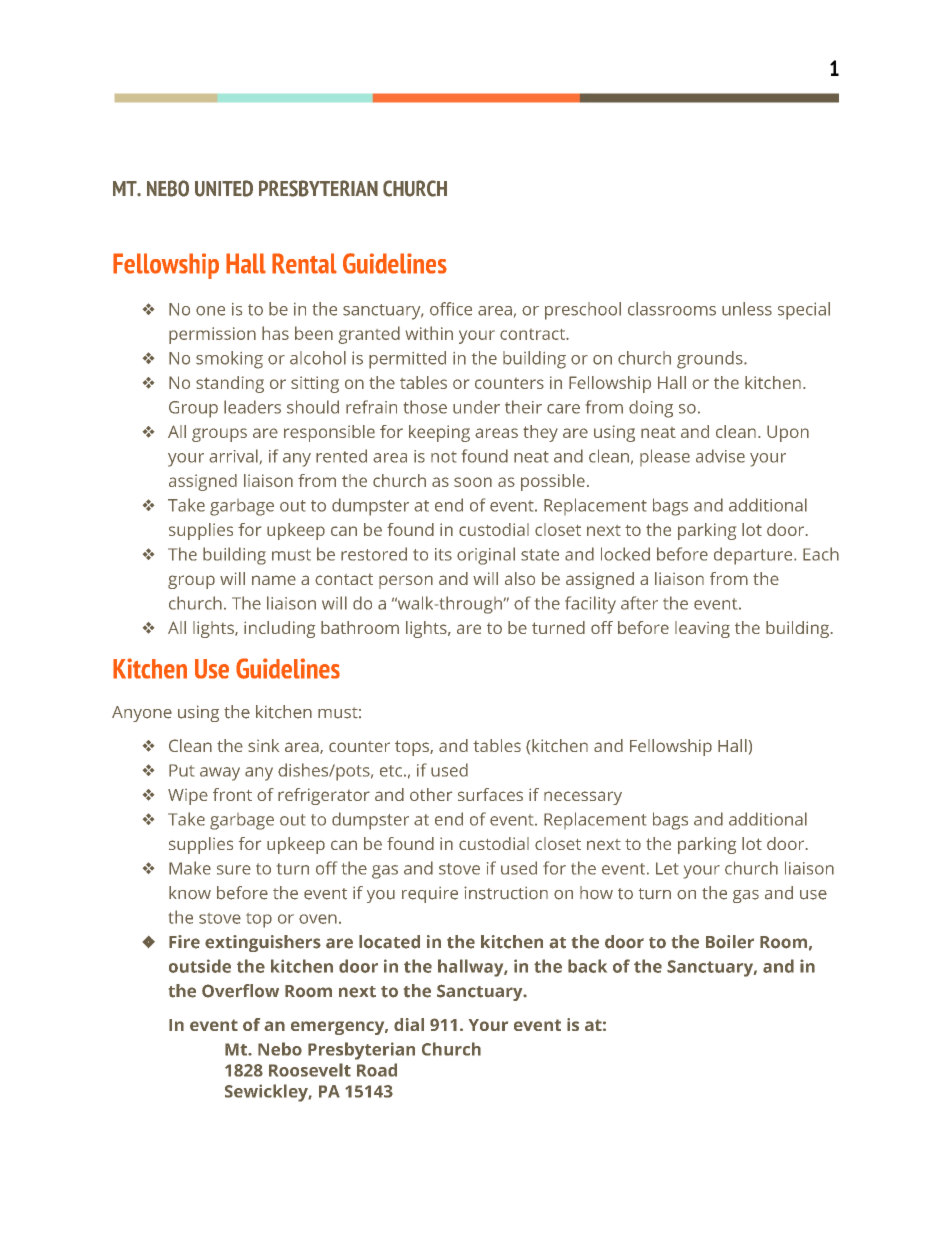  Describe the element at coordinates (730, 942) in the document. I see `Boiler` at that location.
